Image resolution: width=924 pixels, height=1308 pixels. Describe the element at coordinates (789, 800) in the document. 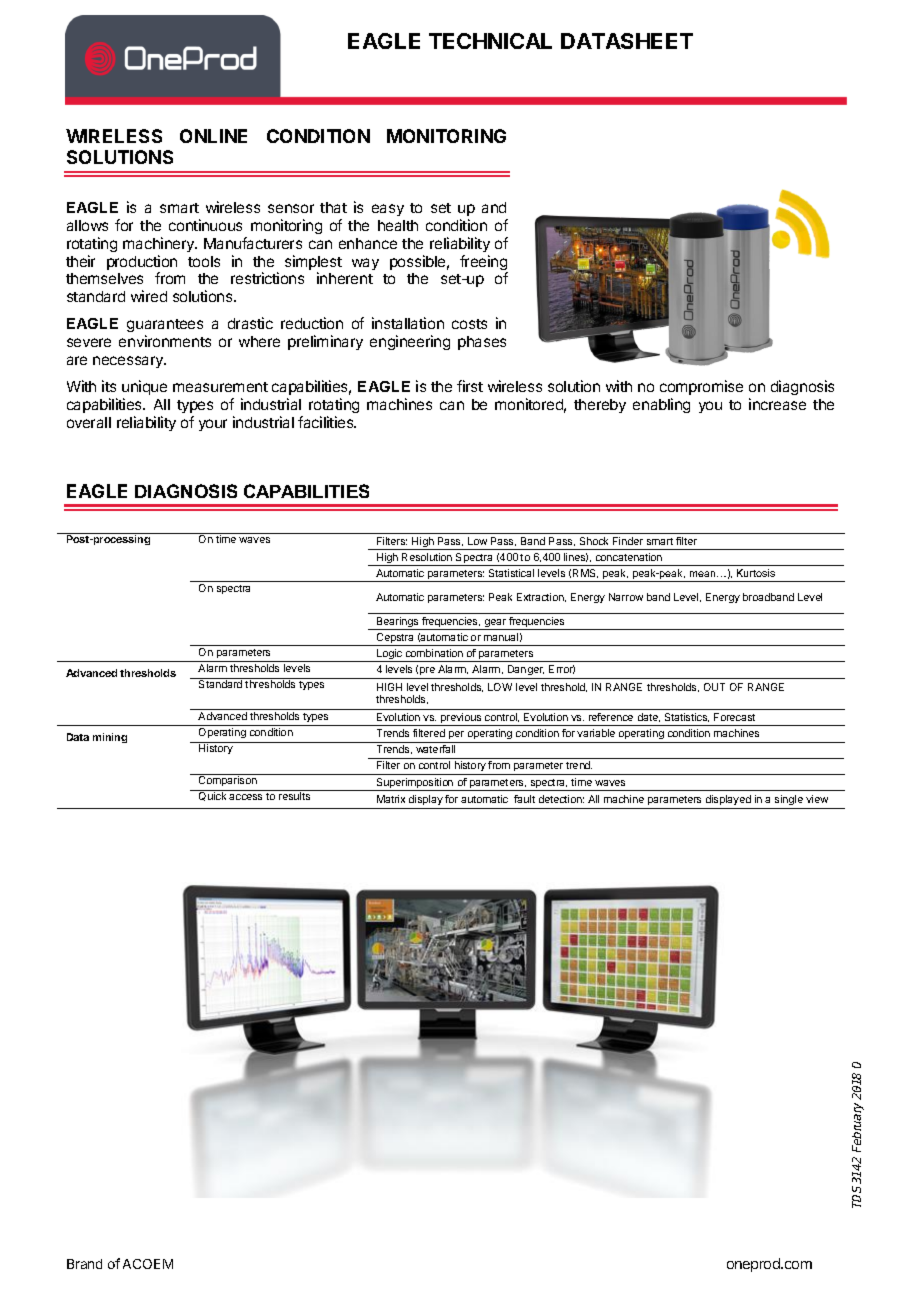

I see `single` at that location.
